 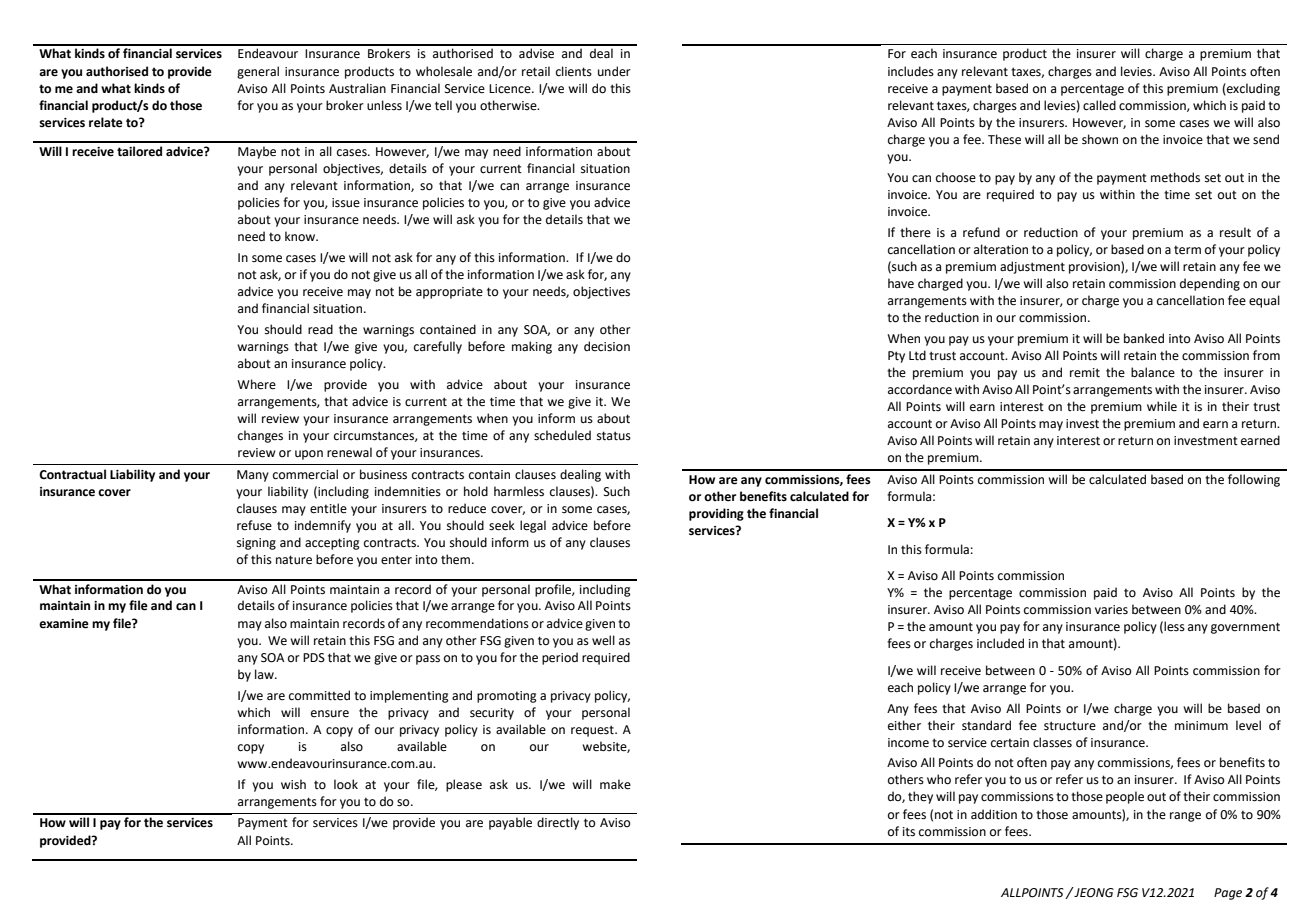 What do you see at coordinates (256, 384) in the screenshot?
I see `Where` at bounding box center [256, 384].
